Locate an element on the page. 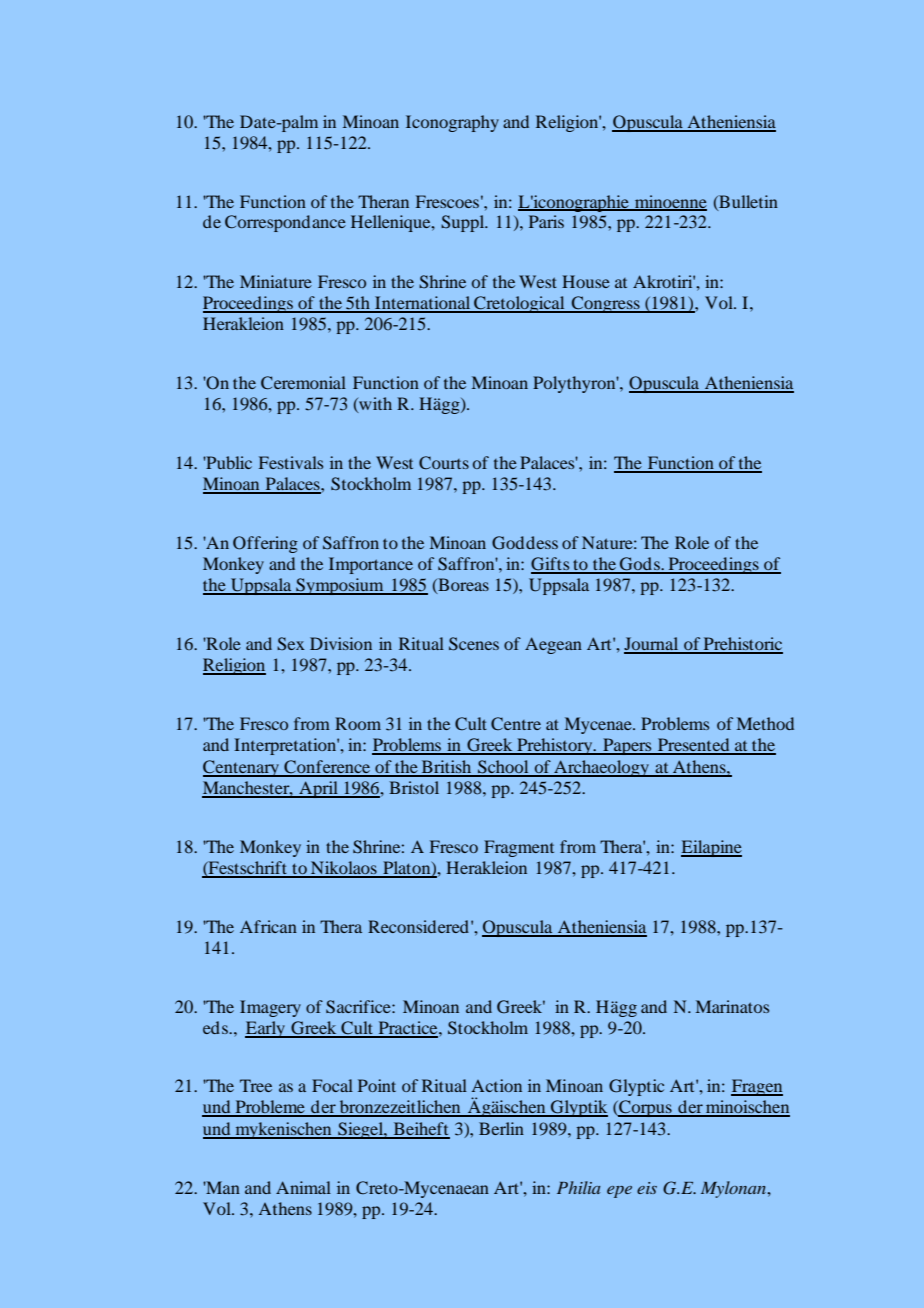 Image resolution: width=924 pixels, height=1308 pixels. Prehistoric is located at coordinates (742, 645).
